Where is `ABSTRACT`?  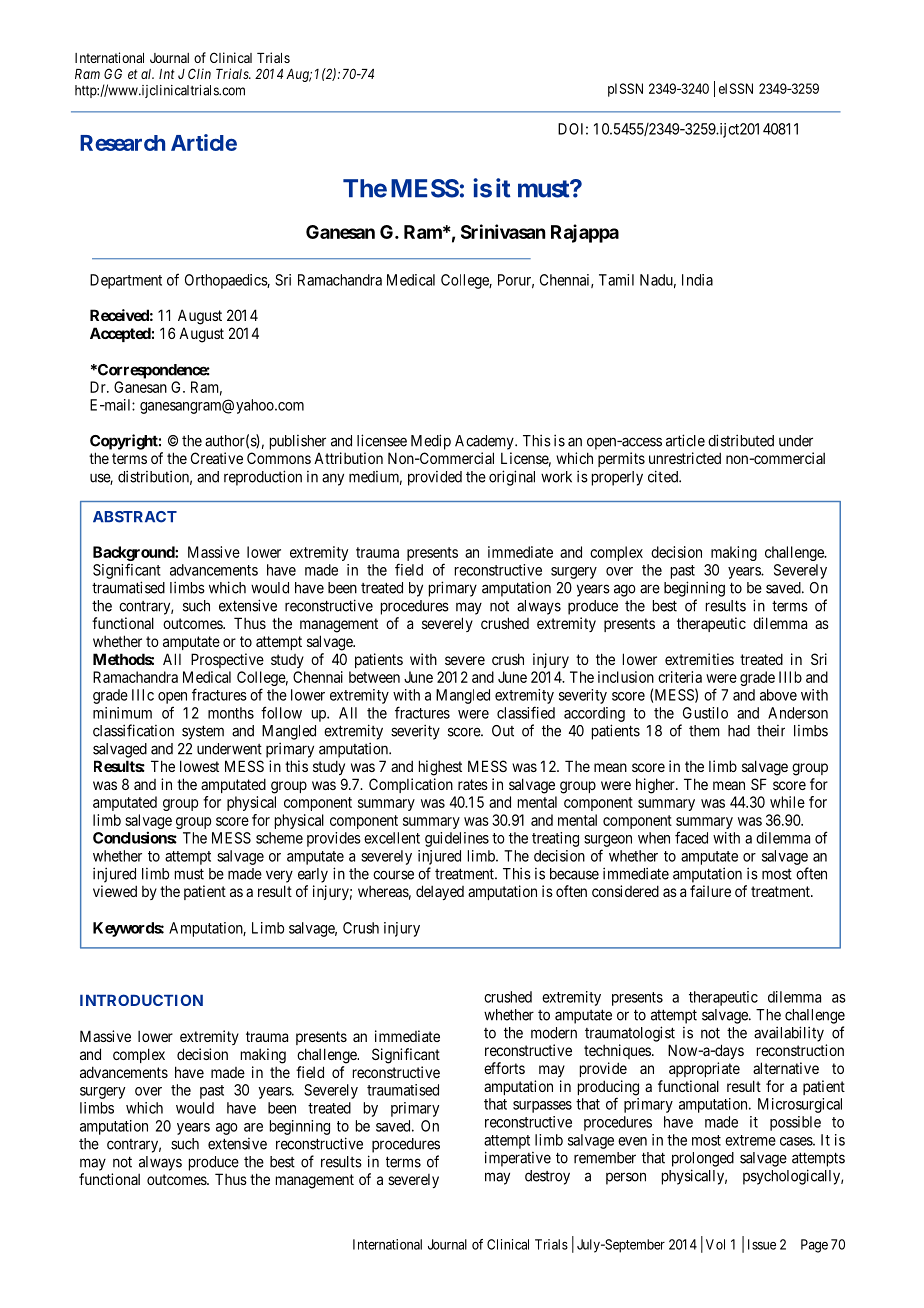 ABSTRACT is located at coordinates (135, 517).
